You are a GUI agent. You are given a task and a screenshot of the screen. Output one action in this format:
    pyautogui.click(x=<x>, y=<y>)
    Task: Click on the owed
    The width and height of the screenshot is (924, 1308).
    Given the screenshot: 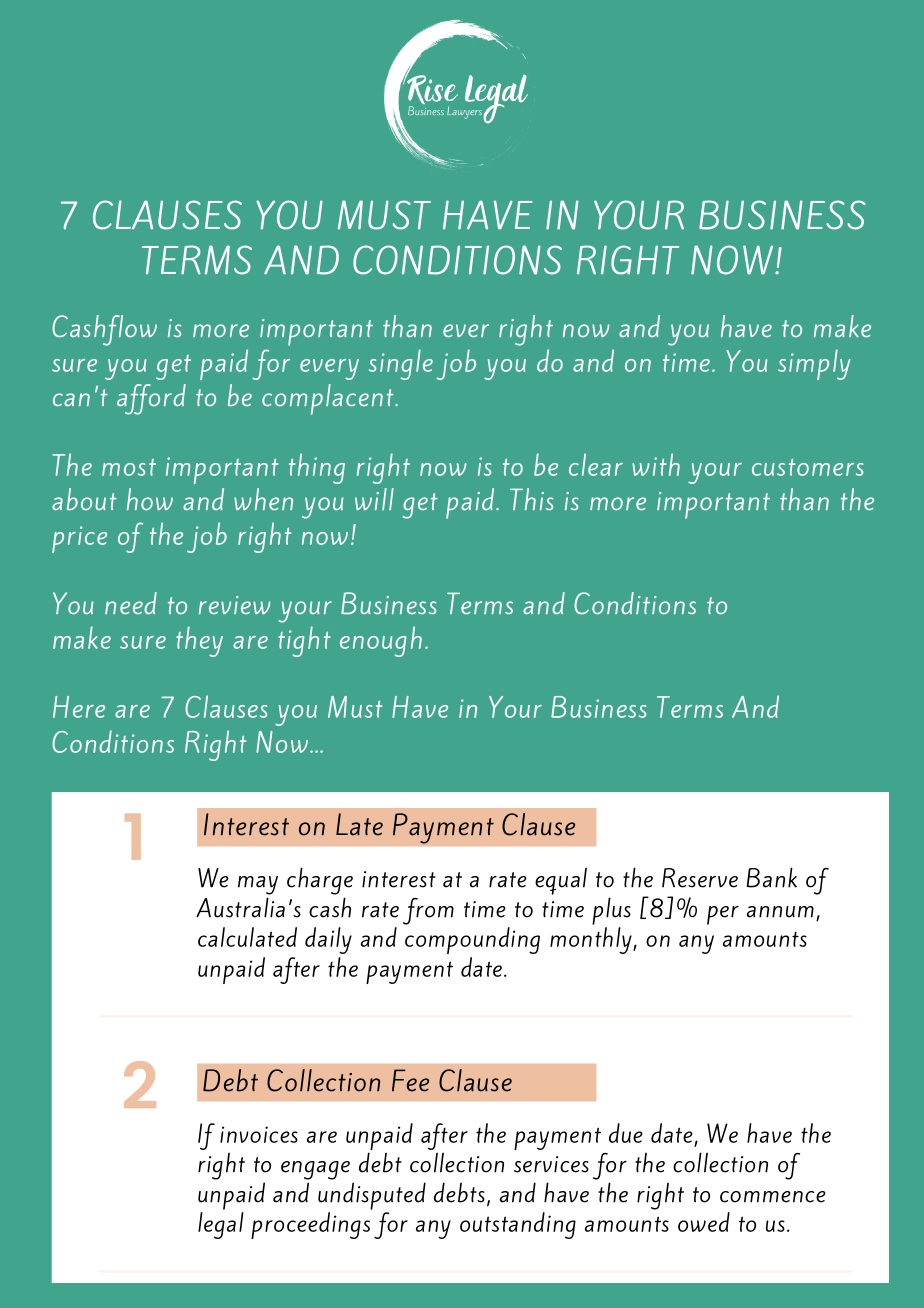 What is the action you would take?
    pyautogui.click(x=704, y=1222)
